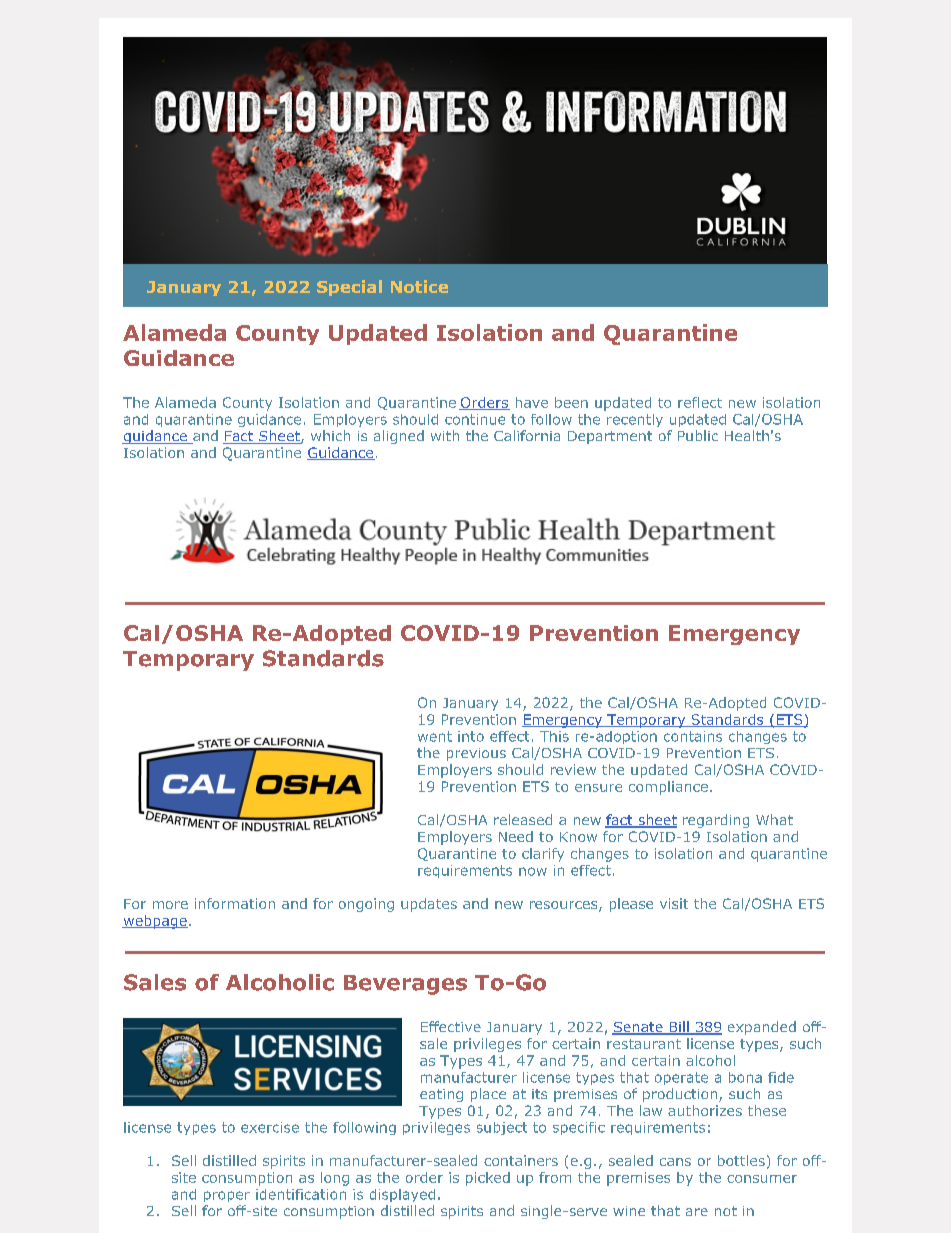 This image has height=1233, width=952. Describe the element at coordinates (471, 736) in the image. I see `into` at that location.
